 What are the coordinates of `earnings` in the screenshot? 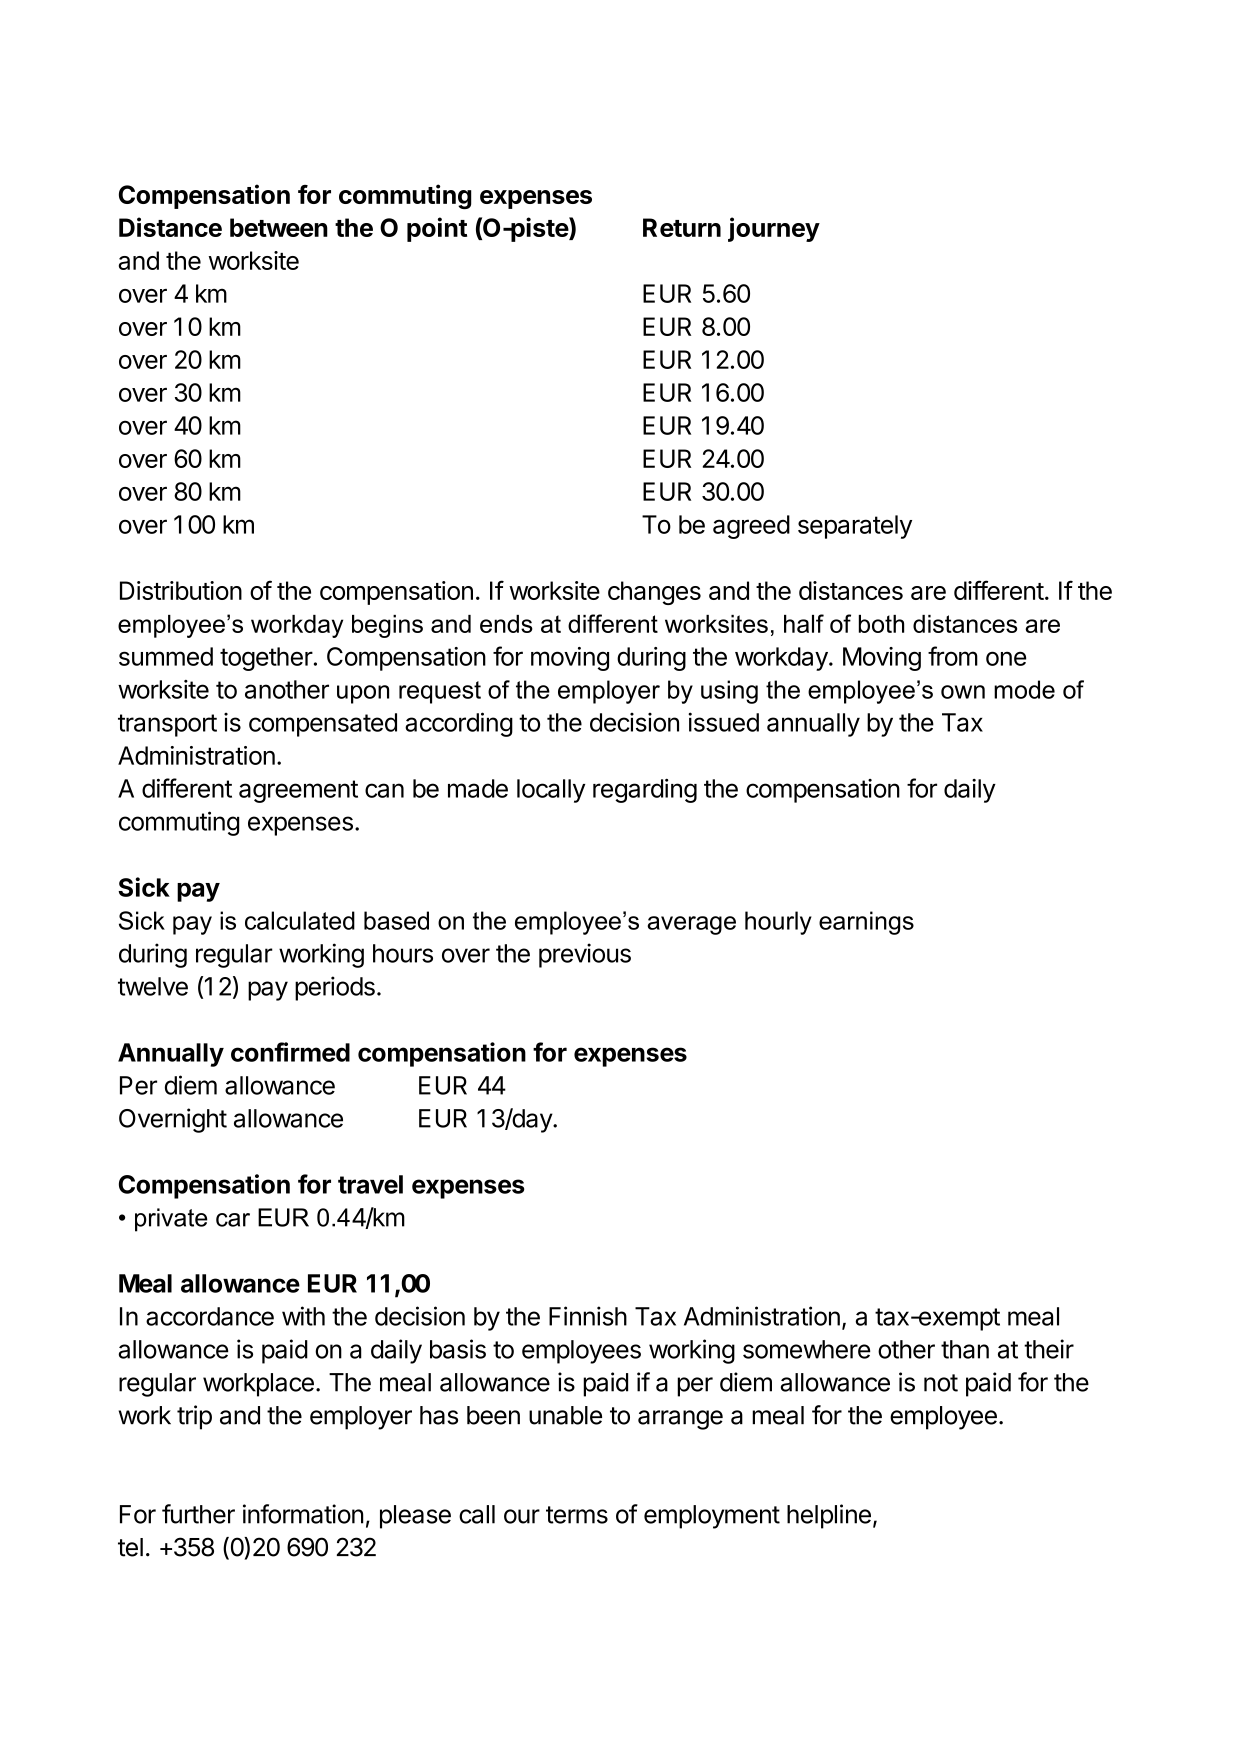 It's located at (866, 923).
